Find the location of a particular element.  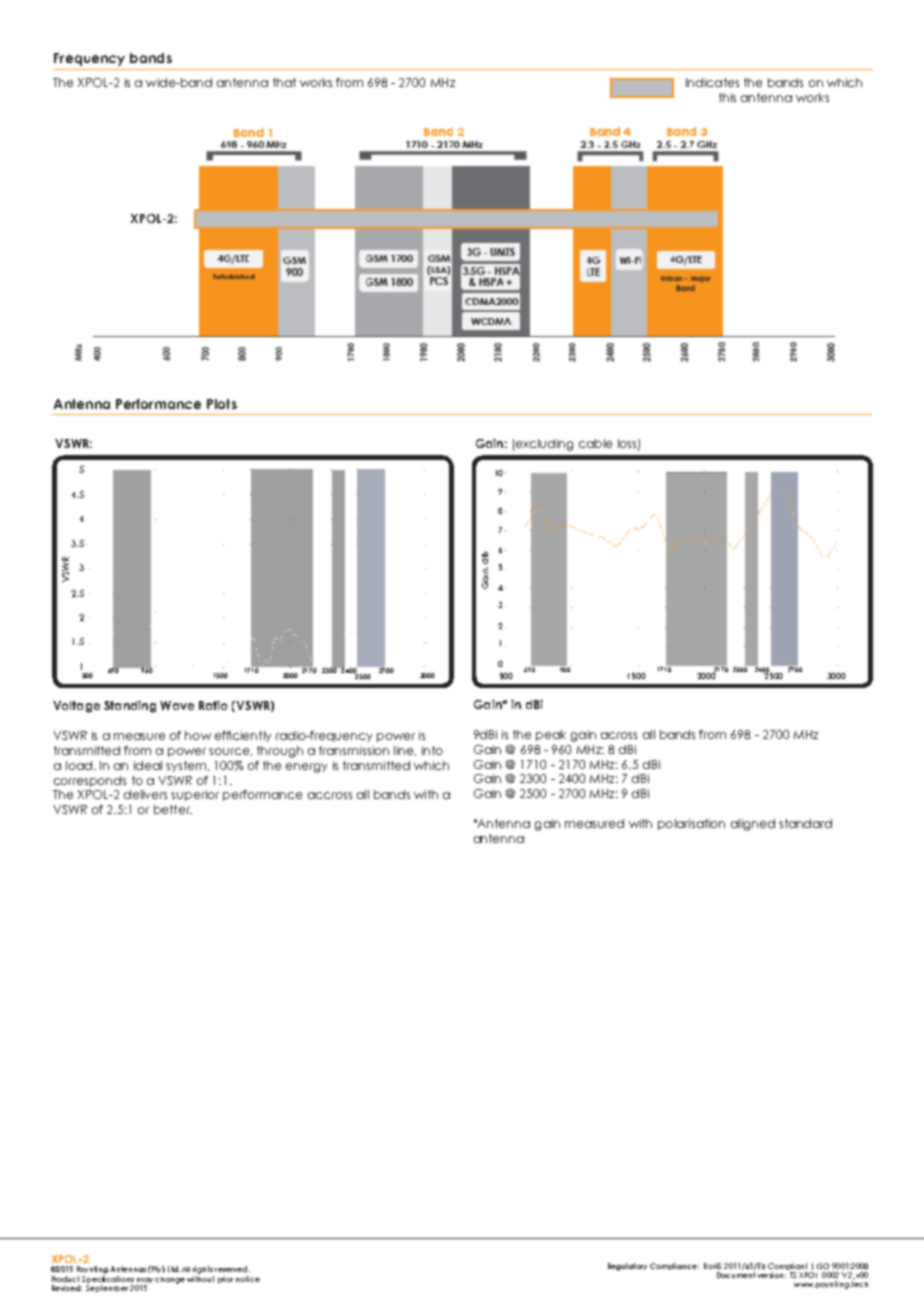

Wave is located at coordinates (177, 705).
